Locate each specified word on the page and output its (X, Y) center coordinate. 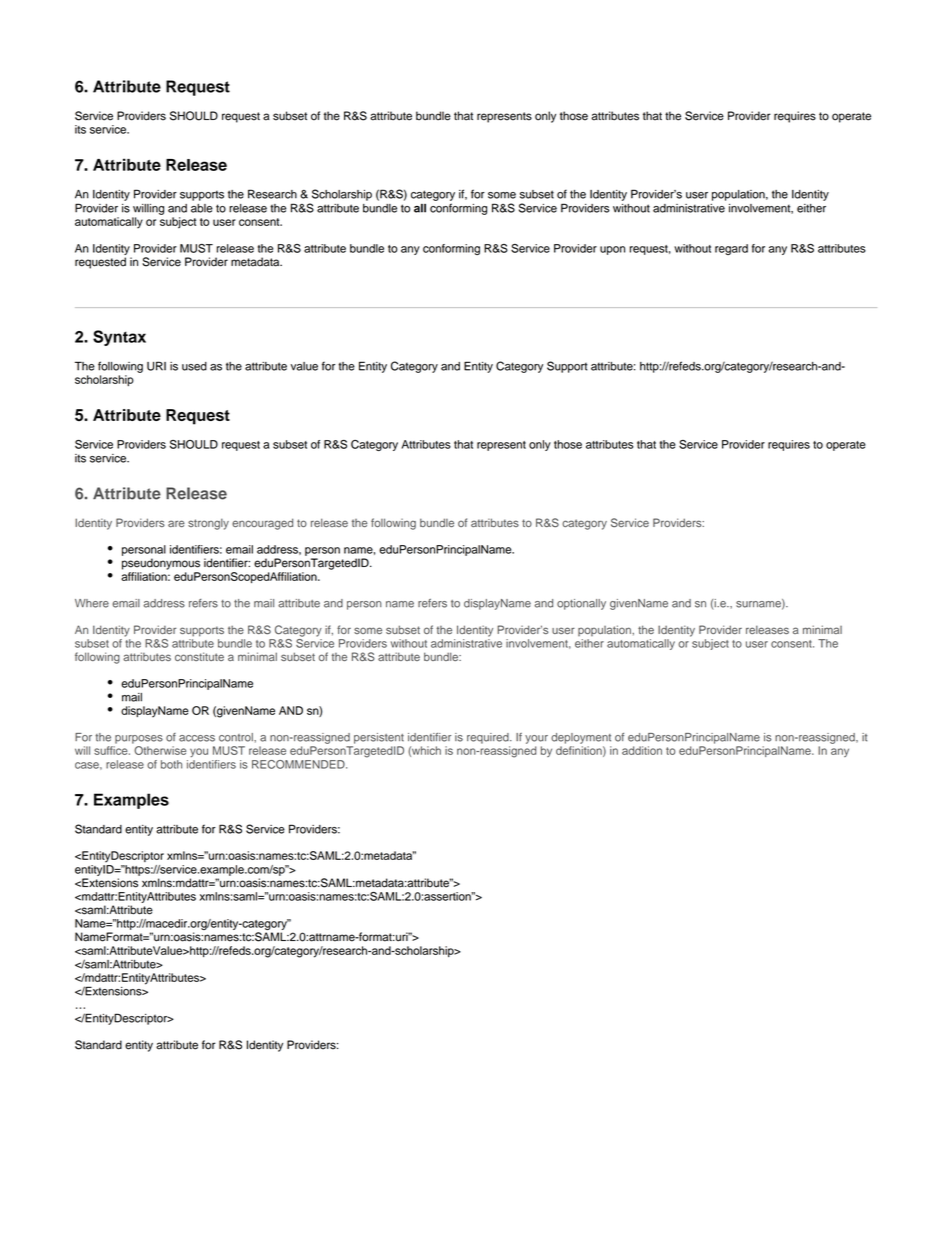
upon (612, 250)
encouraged (262, 524)
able (202, 208)
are (176, 523)
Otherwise (160, 750)
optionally (581, 604)
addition (642, 750)
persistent (379, 738)
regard (731, 249)
